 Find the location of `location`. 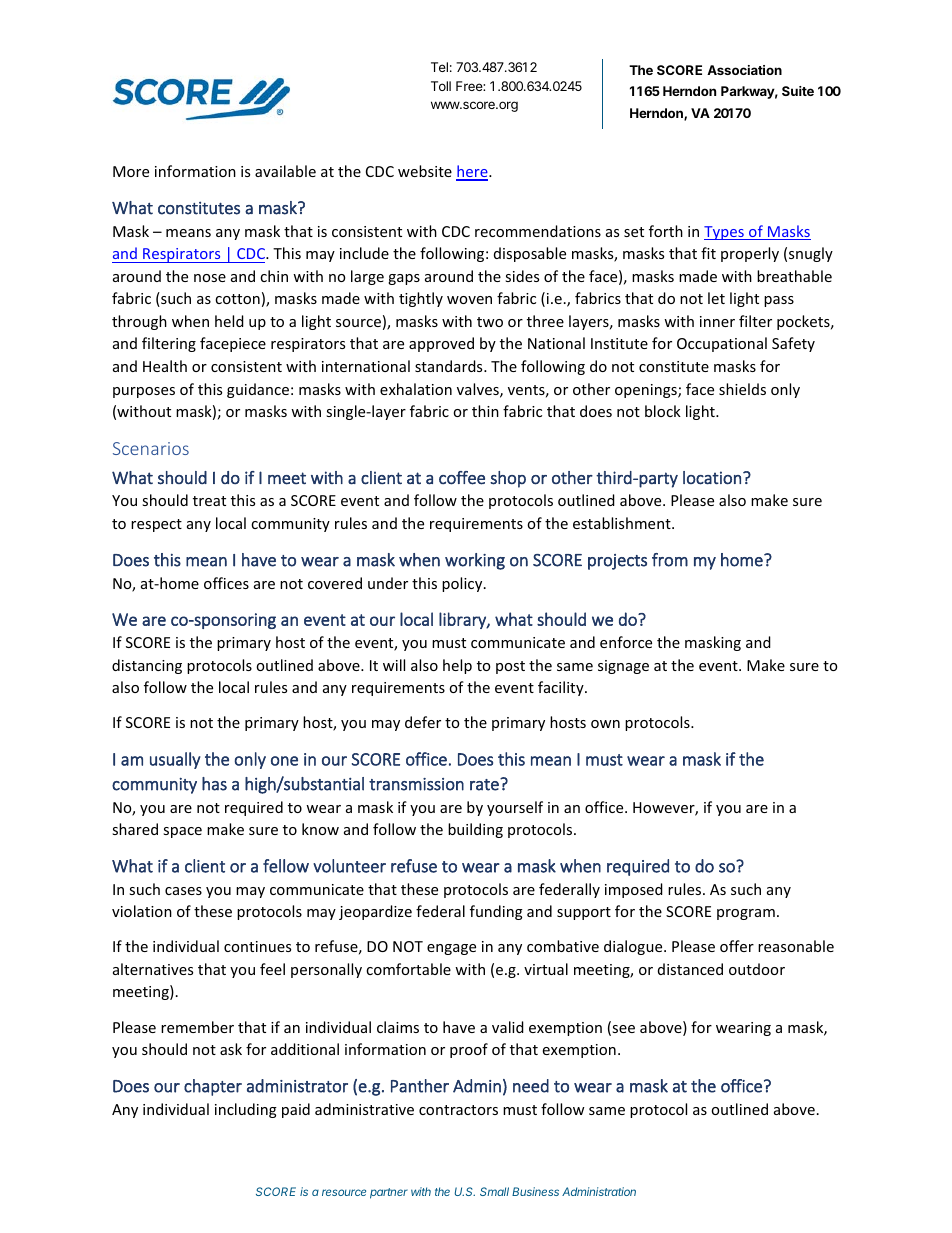

location is located at coordinates (712, 478).
